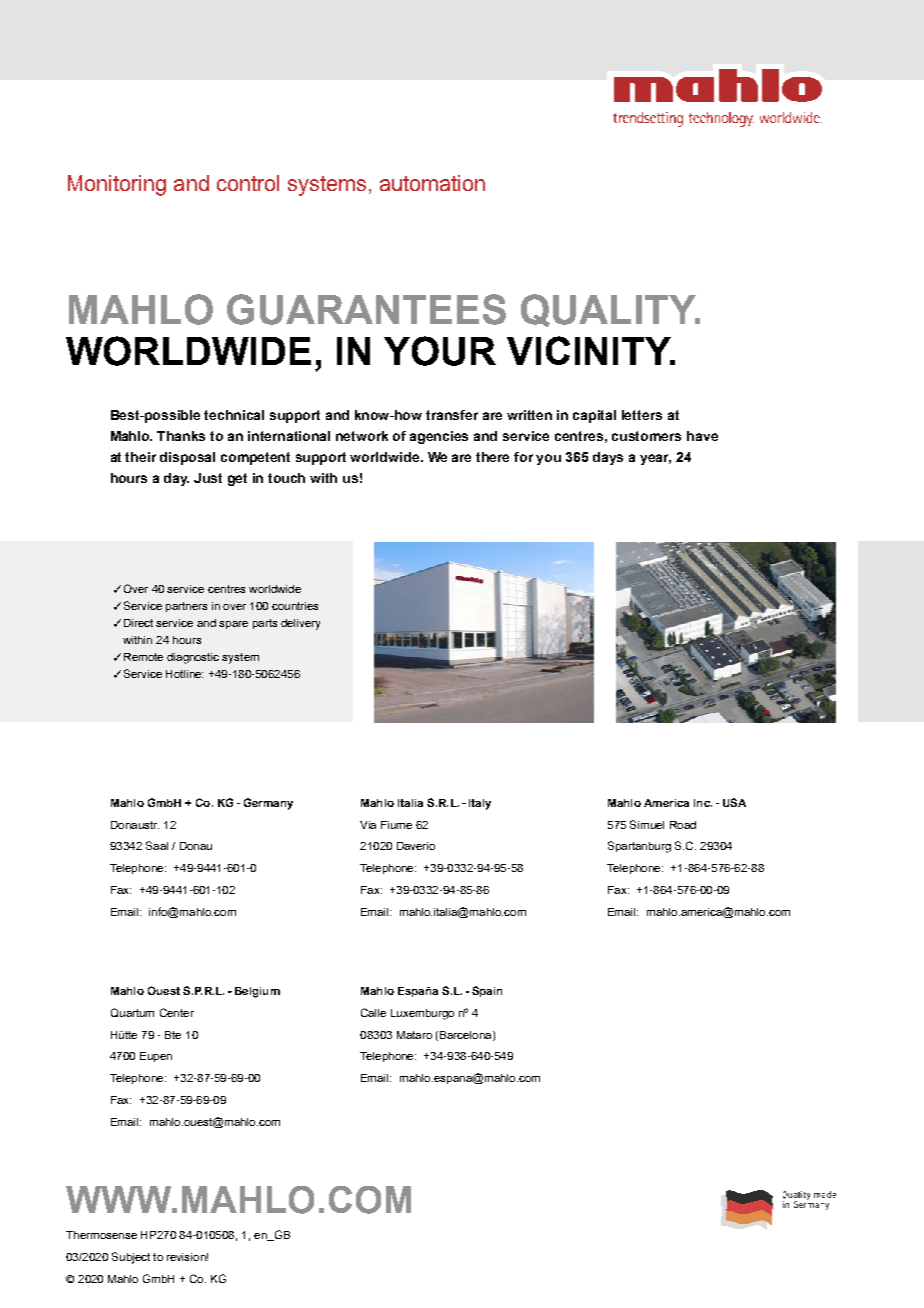  Describe the element at coordinates (480, 804) in the screenshot. I see `Italy` at that location.
